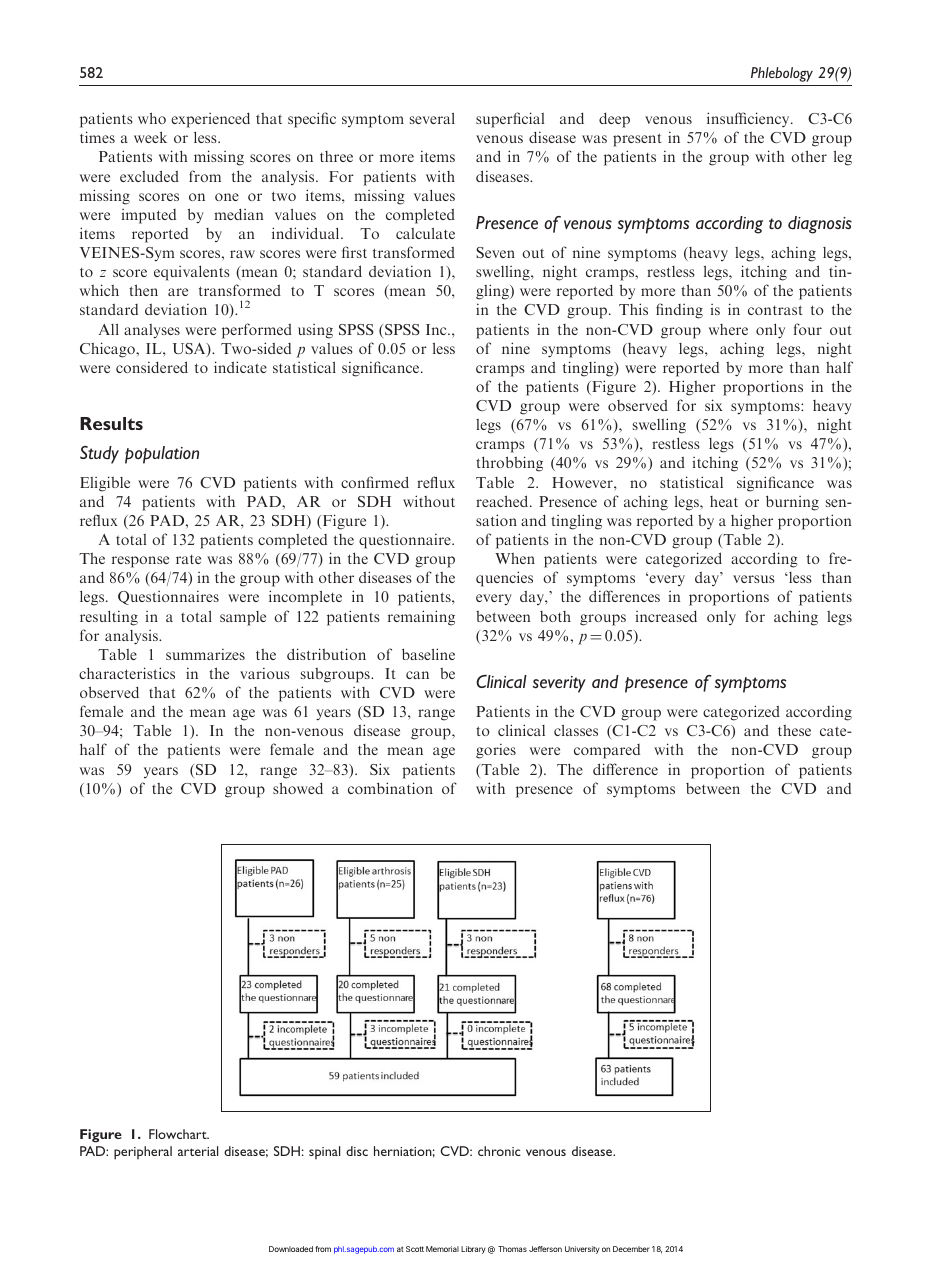 This image has height=1270, width=952. Describe the element at coordinates (637, 140) in the image. I see `present` at that location.
